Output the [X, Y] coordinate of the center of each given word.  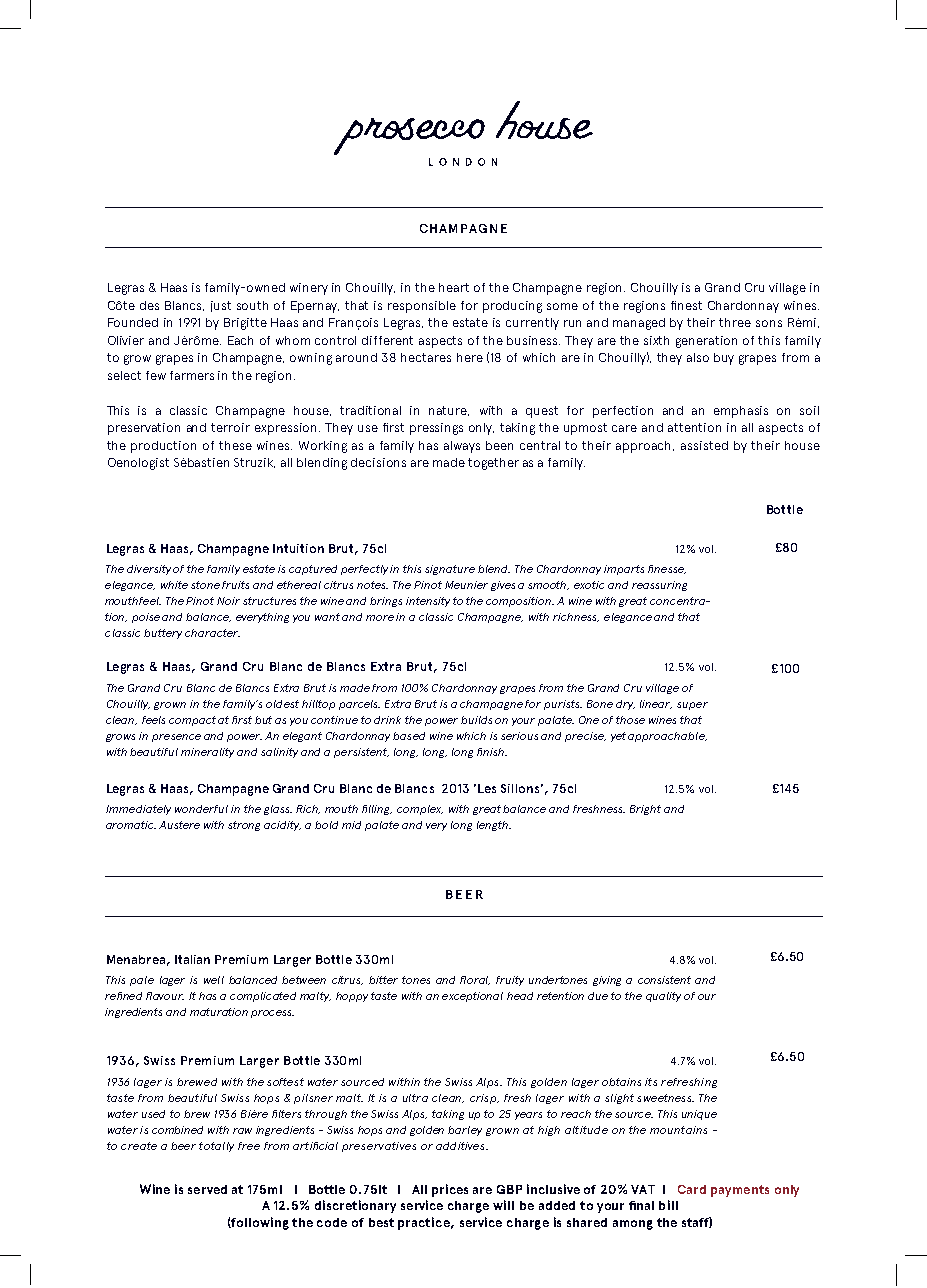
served [207, 1189]
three [735, 322]
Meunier [466, 585]
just [221, 306]
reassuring [659, 586]
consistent [664, 980]
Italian [192, 959]
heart [454, 287]
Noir [228, 601]
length [493, 826]
